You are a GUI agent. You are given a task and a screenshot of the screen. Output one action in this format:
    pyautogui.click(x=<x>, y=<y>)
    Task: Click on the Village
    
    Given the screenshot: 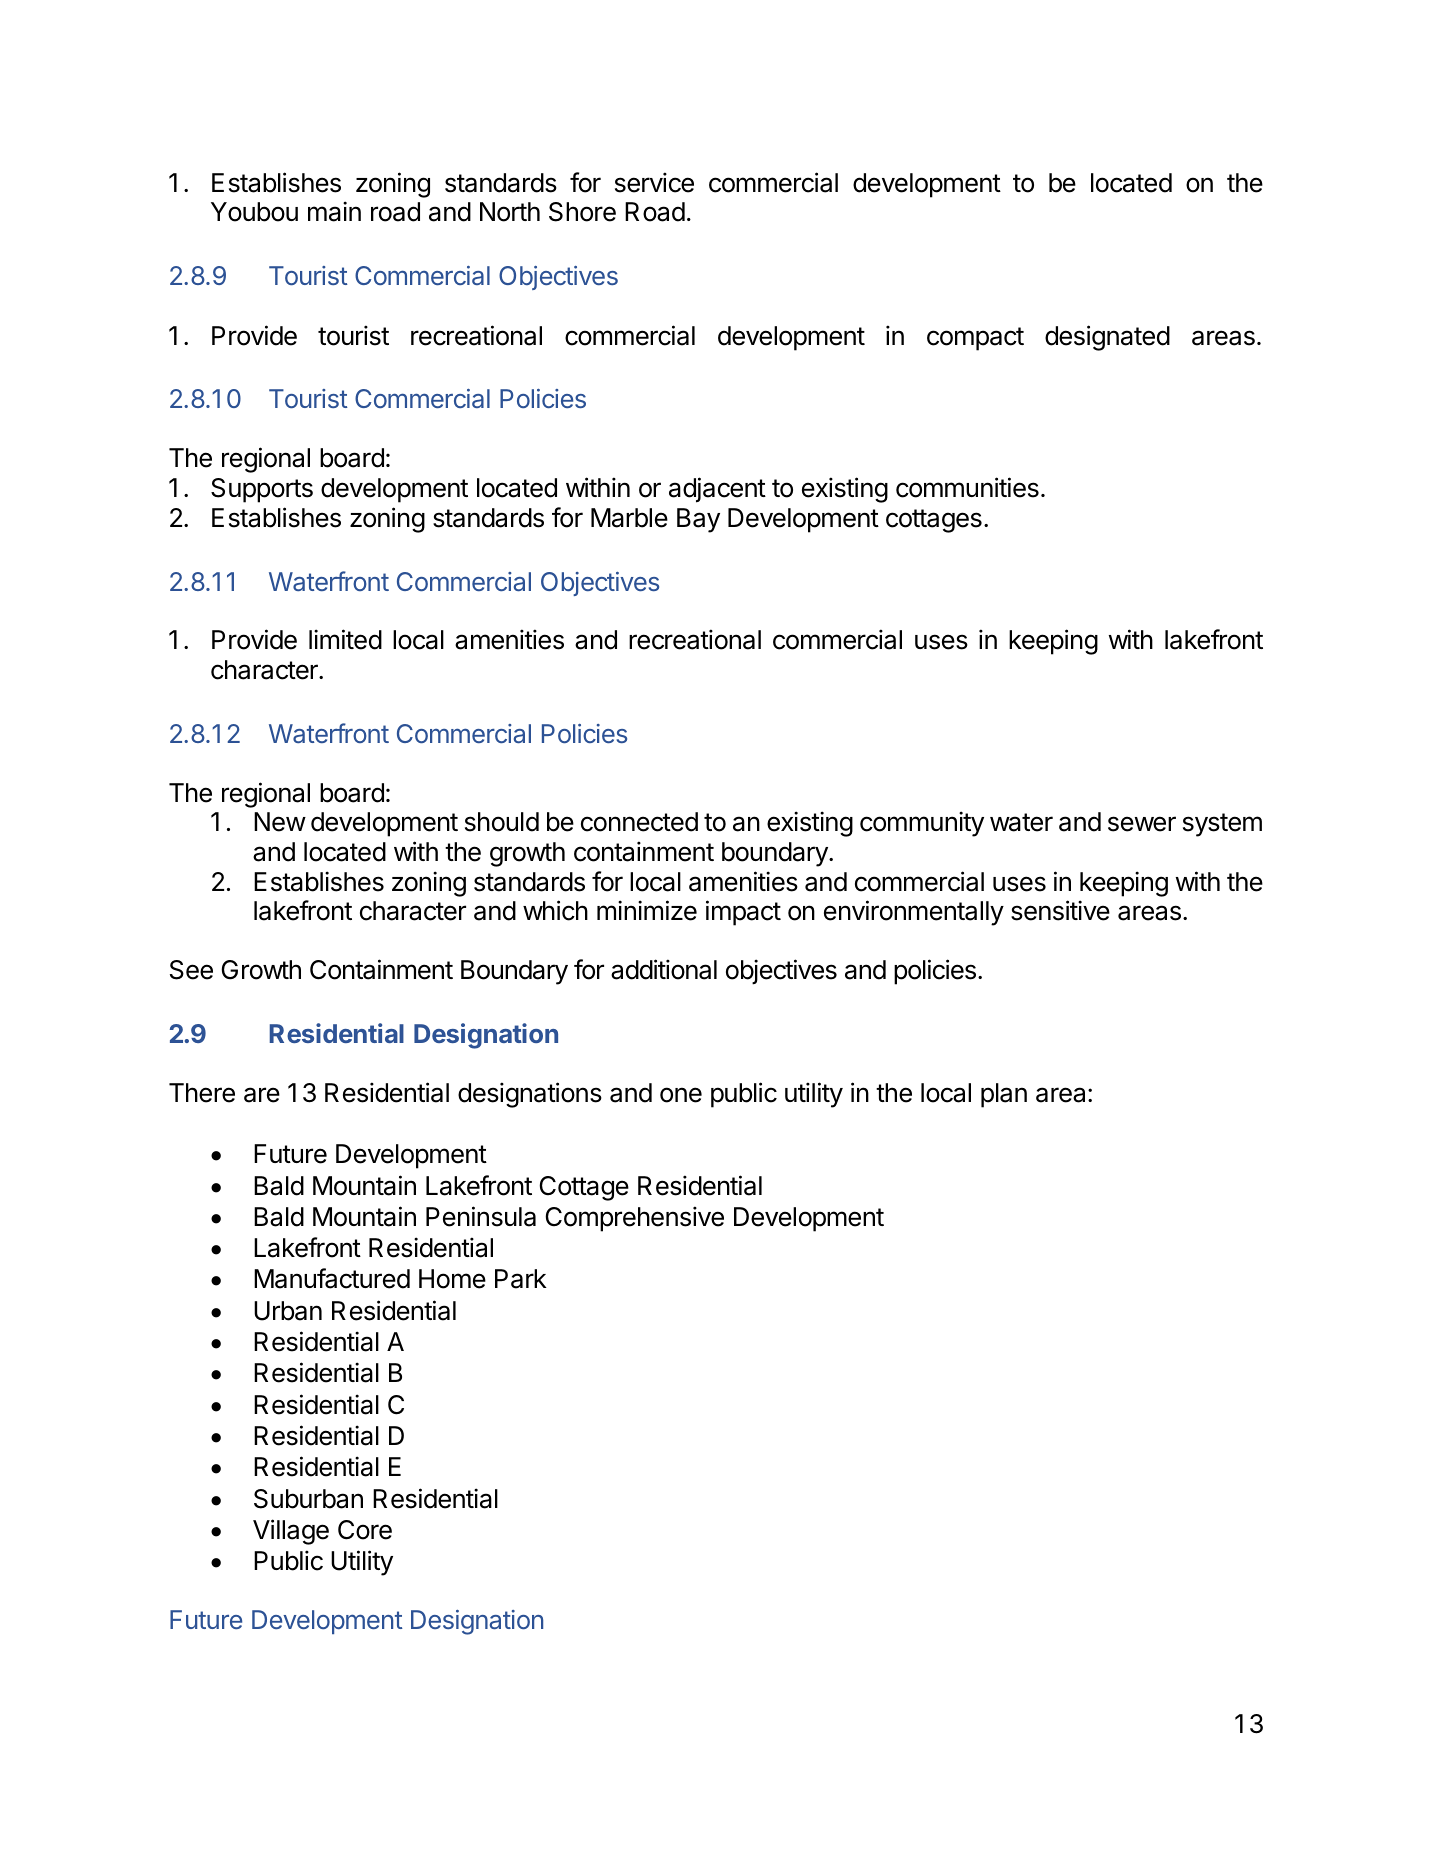 What is the action you would take?
    pyautogui.click(x=291, y=1532)
